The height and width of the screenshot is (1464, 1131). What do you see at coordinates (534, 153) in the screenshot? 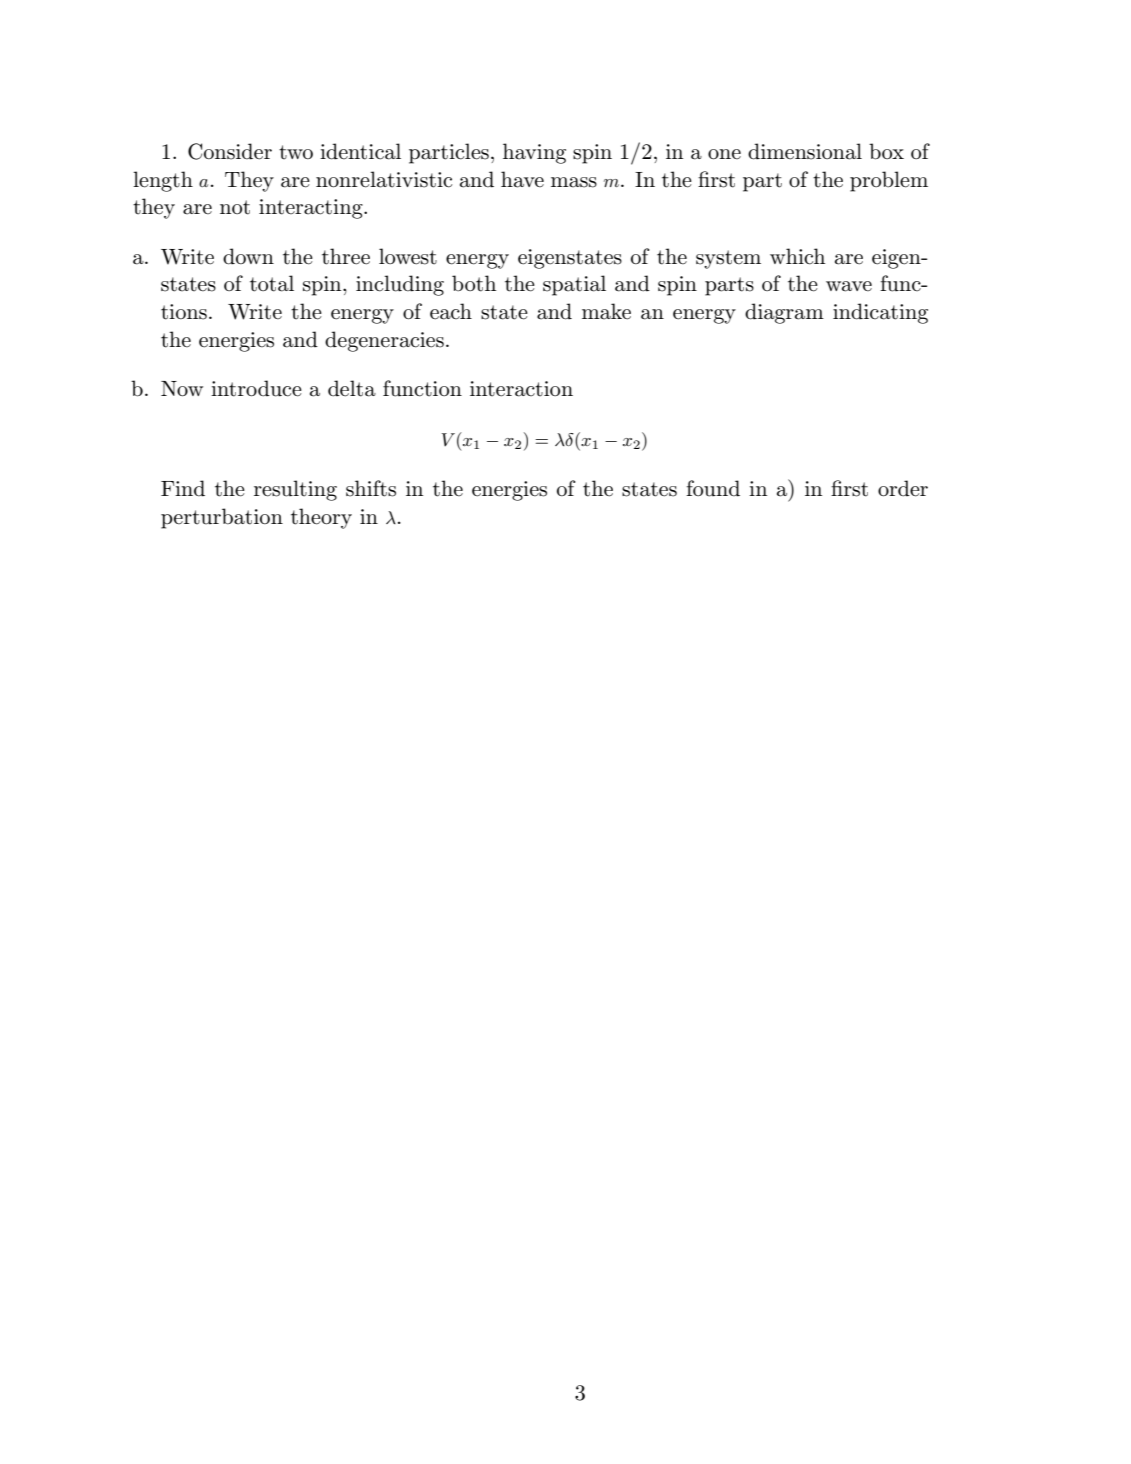
I see `having` at bounding box center [534, 153].
